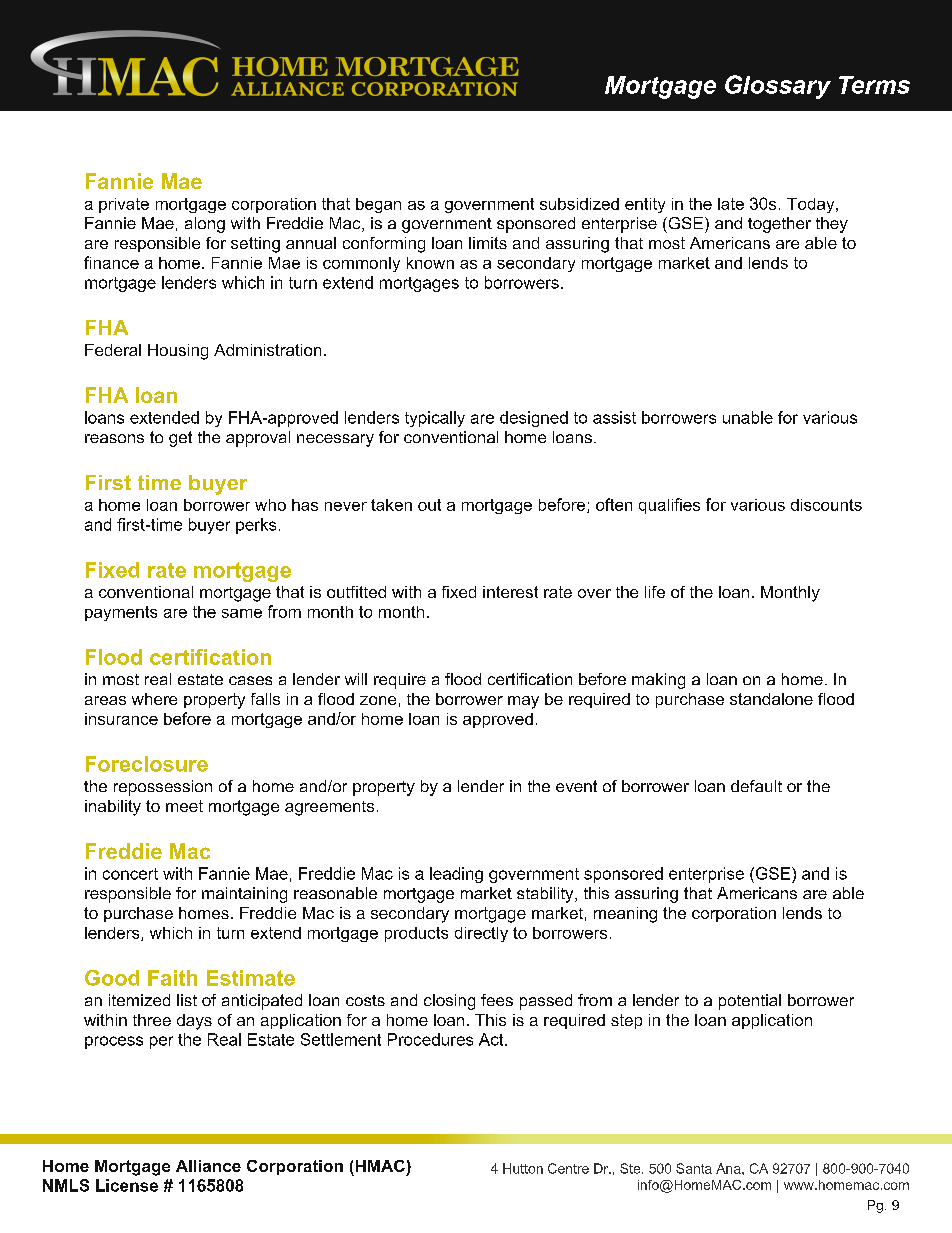 Image resolution: width=952 pixels, height=1233 pixels. I want to click on event, so click(576, 786).
